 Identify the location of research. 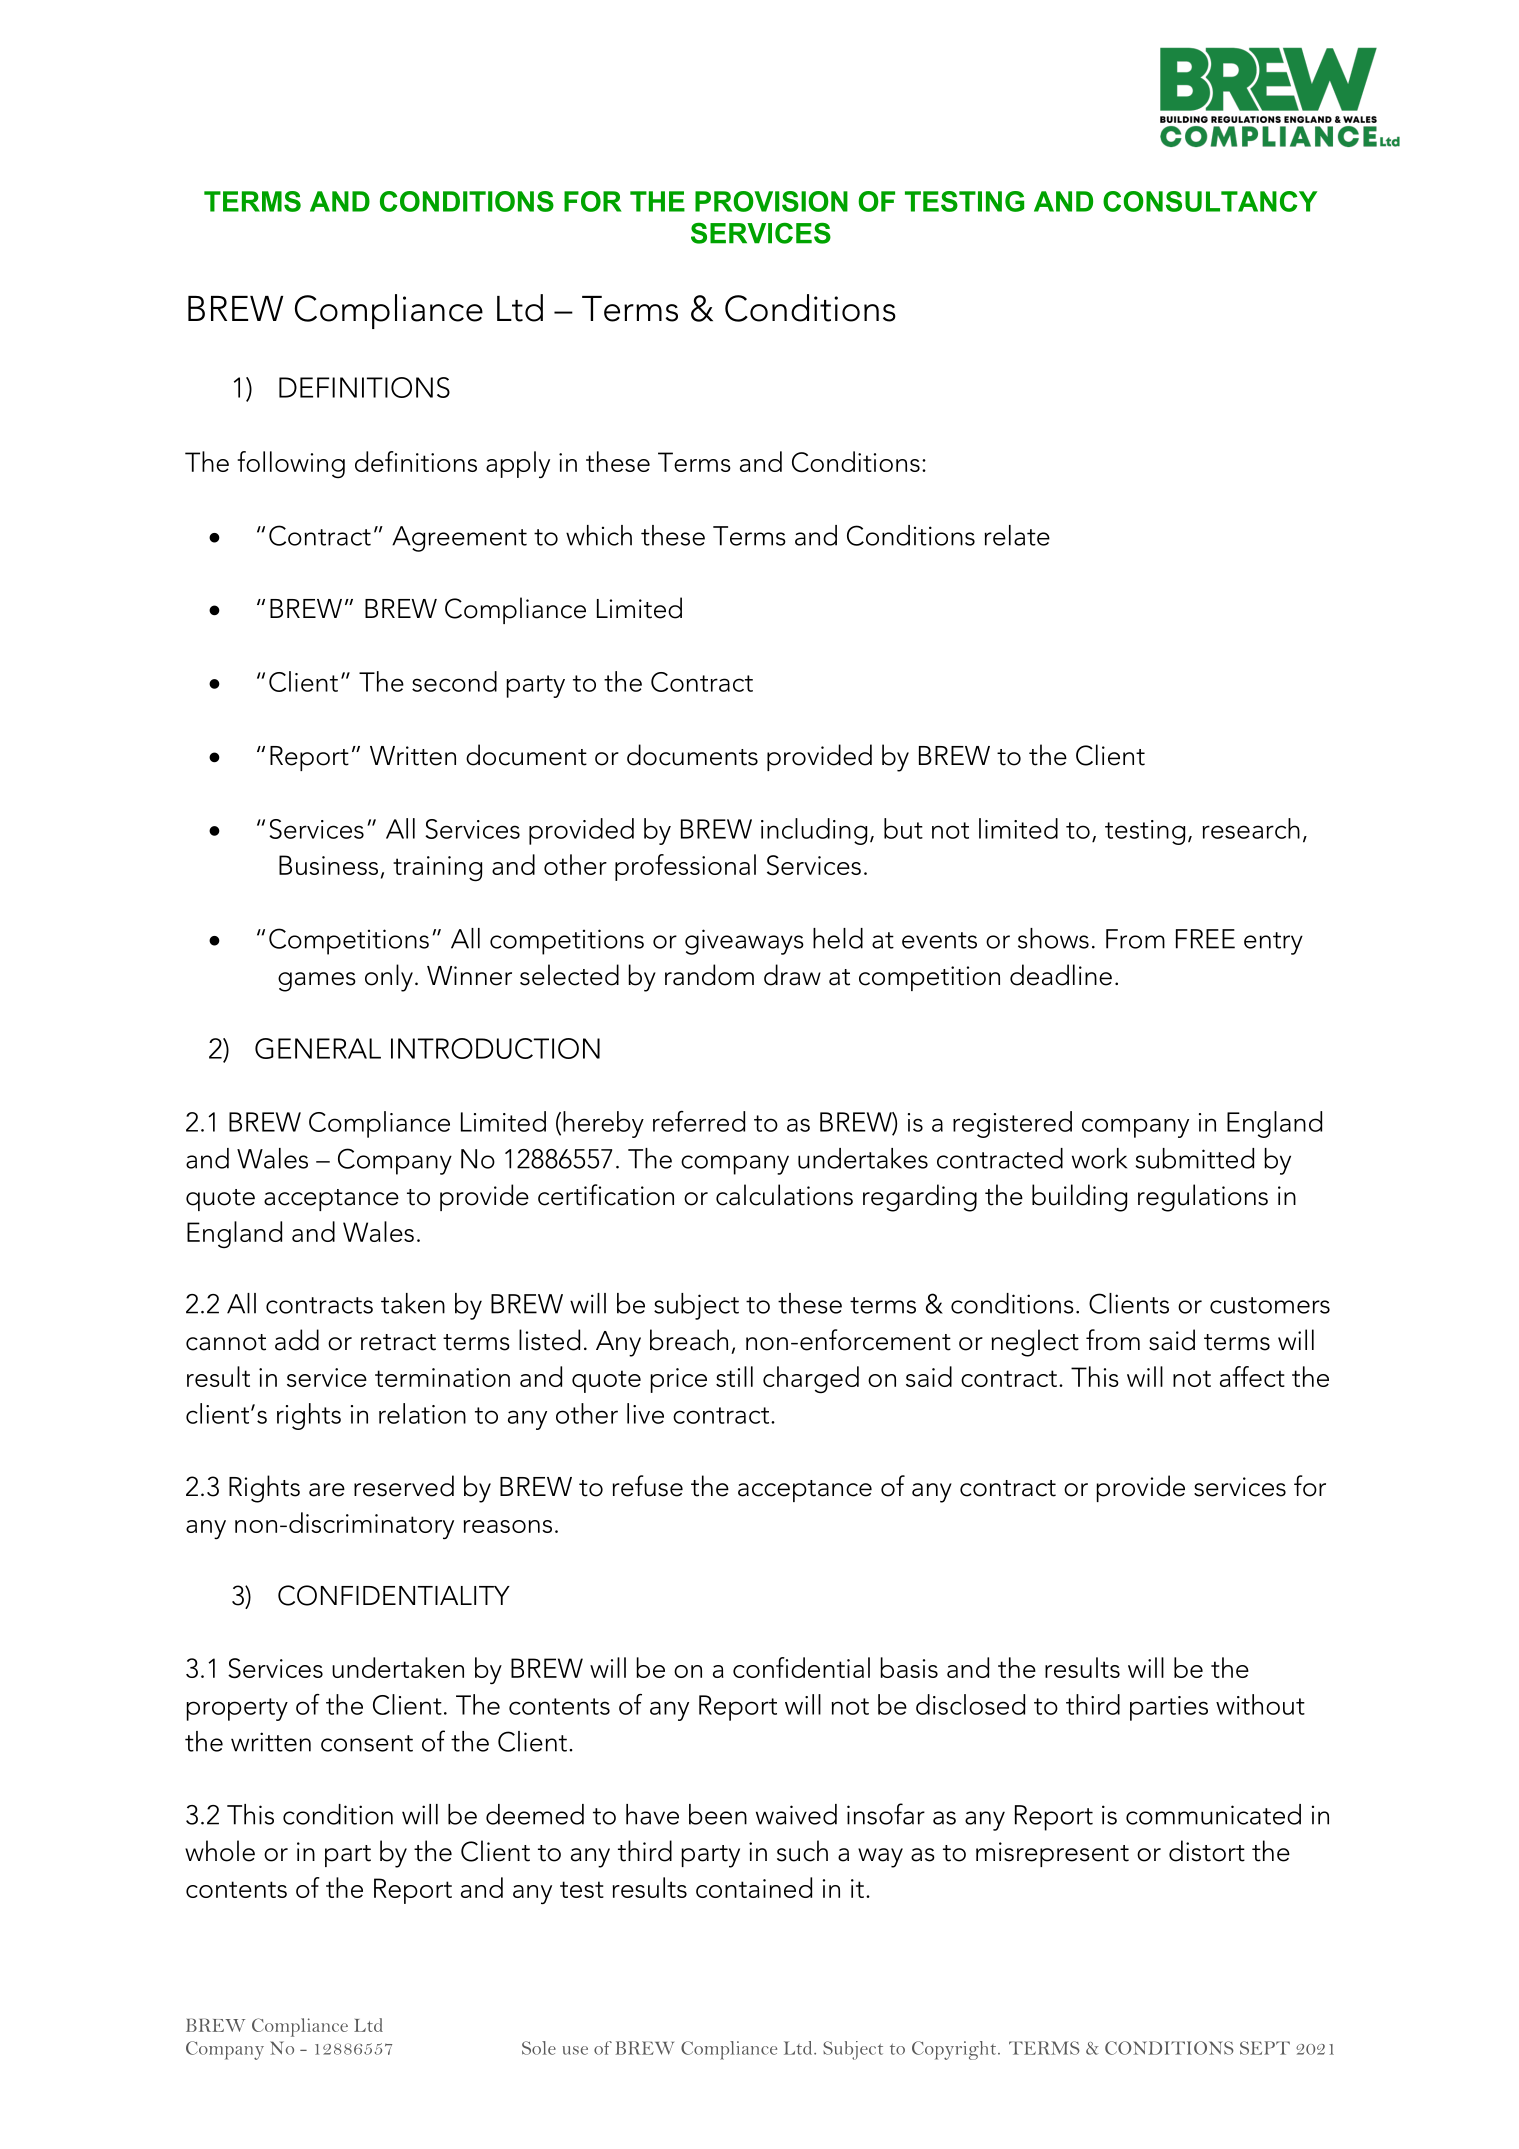
(1251, 828).
